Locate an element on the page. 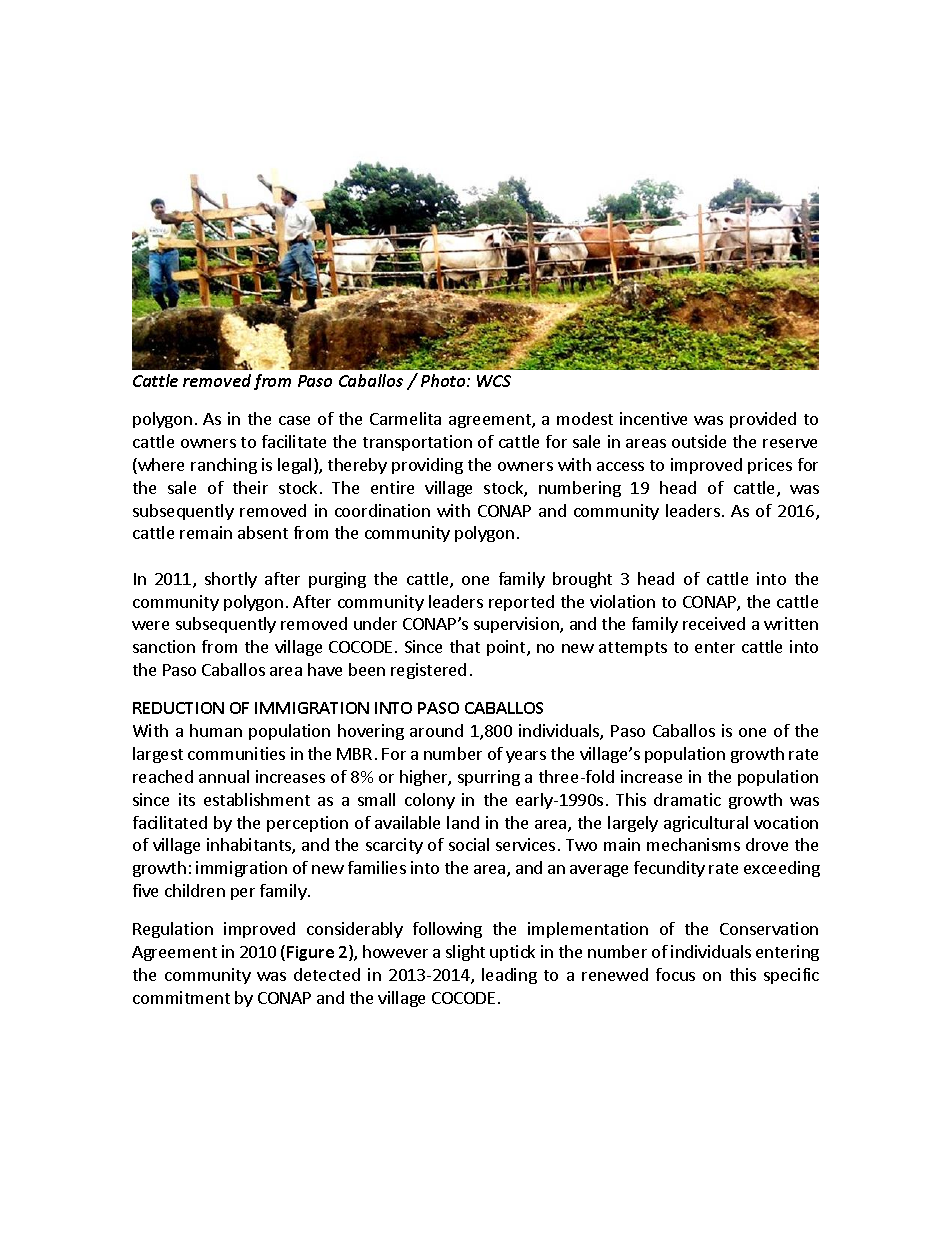 This page has width=952, height=1233. WCS is located at coordinates (494, 381).
